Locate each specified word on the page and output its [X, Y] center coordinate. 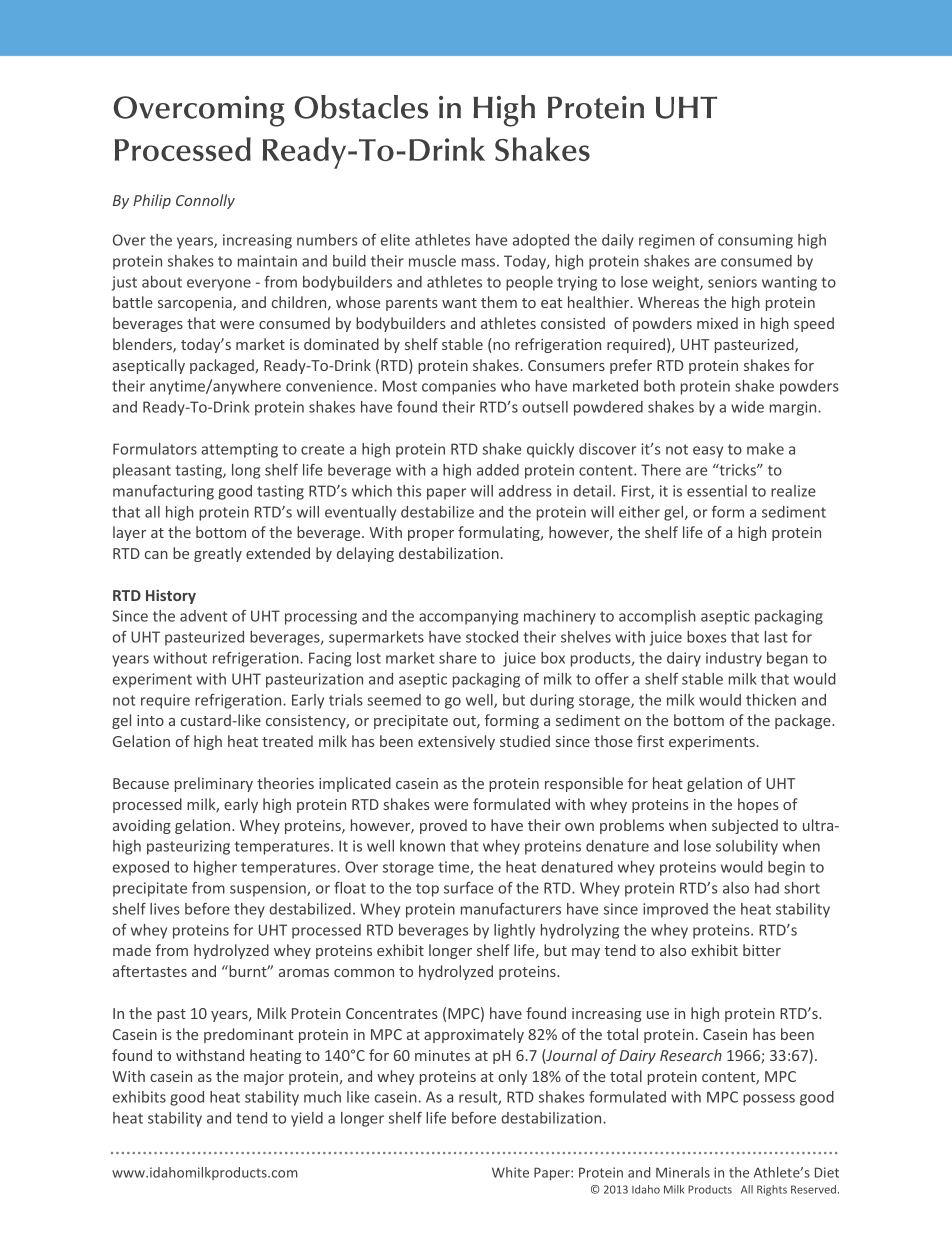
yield [307, 1119]
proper [431, 535]
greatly [218, 554]
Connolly [205, 201]
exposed [141, 868]
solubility [747, 847]
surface [468, 888]
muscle [432, 261]
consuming [755, 241]
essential [717, 491]
